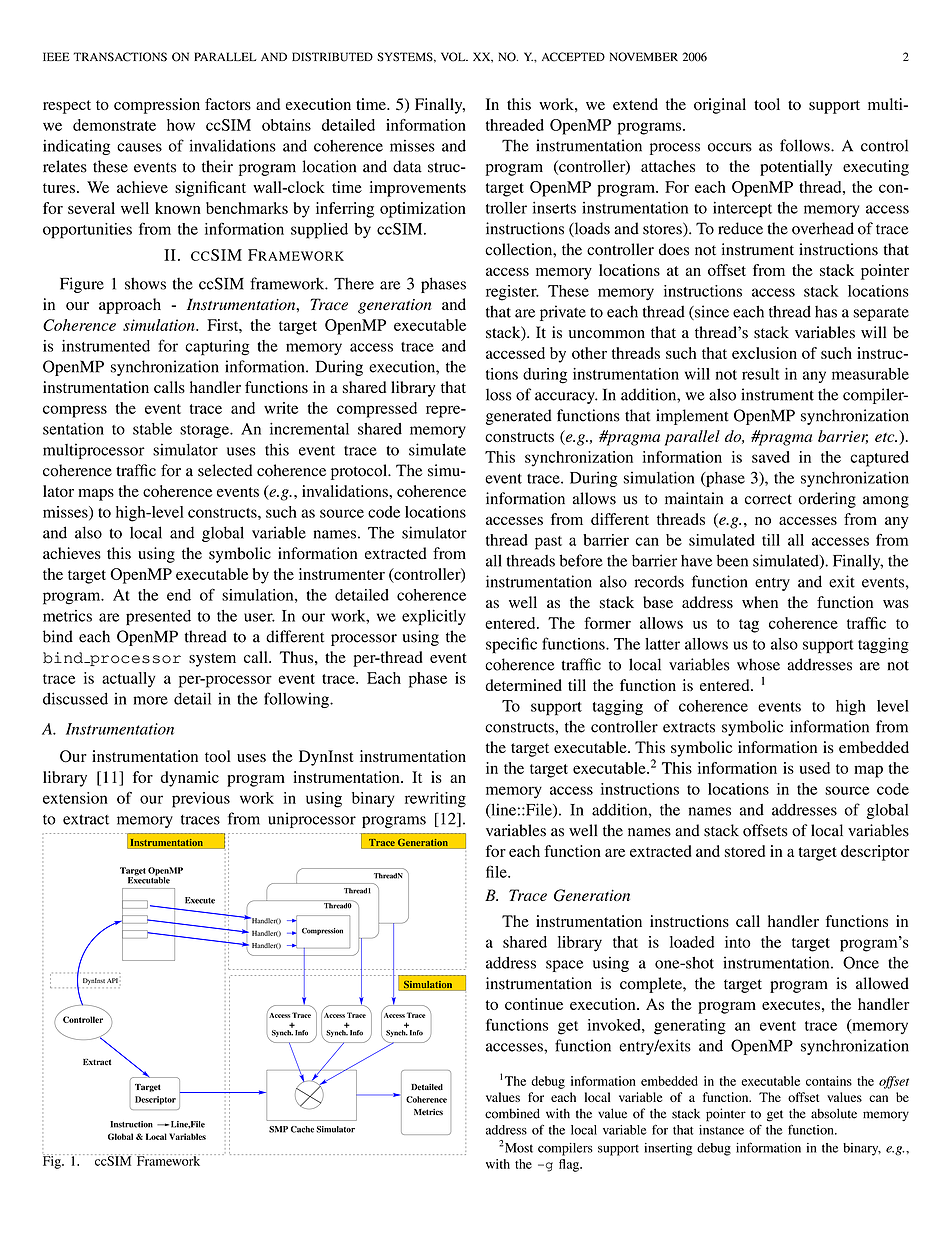  Describe the element at coordinates (158, 617) in the screenshot. I see `presented` at that location.
